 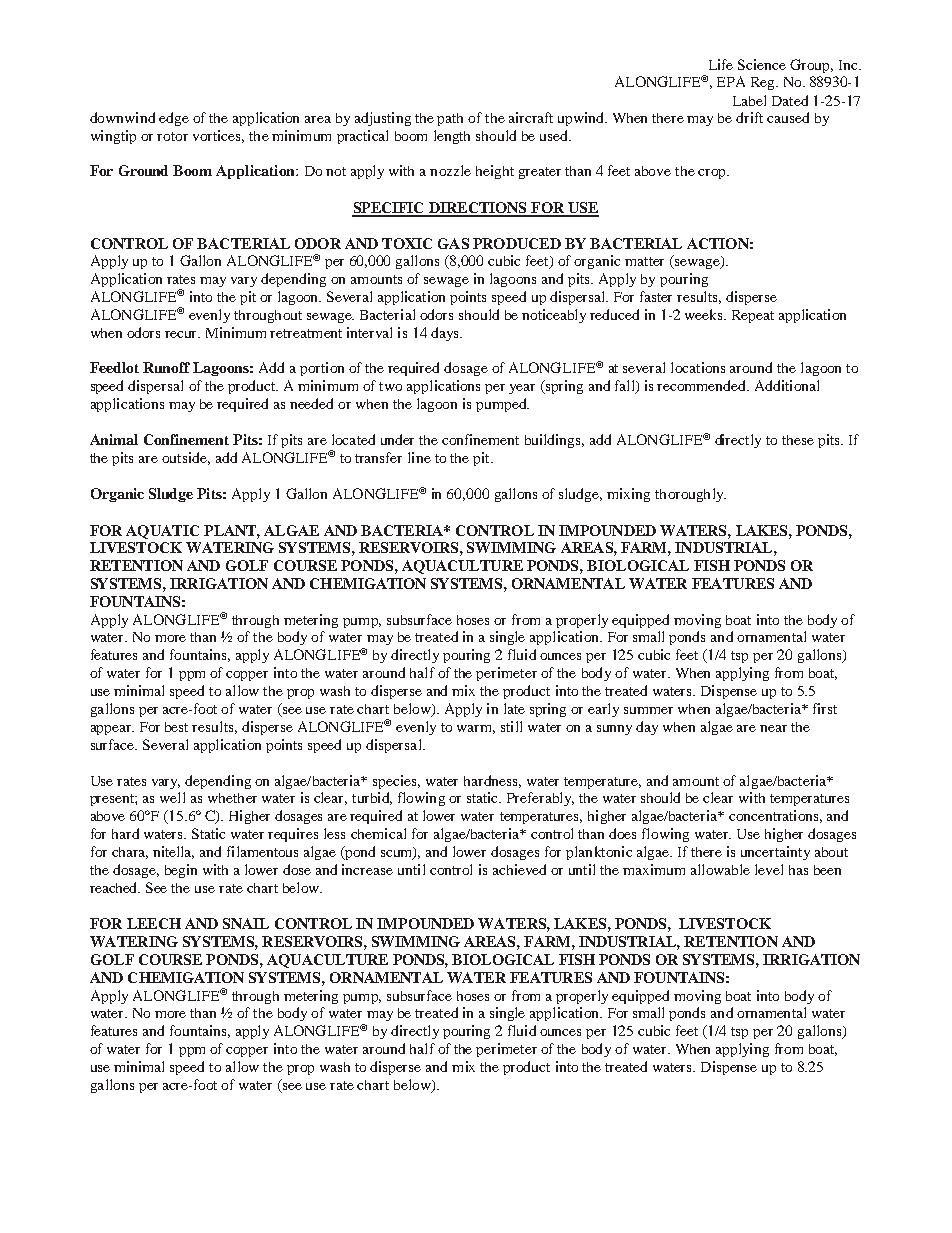 What do you see at coordinates (753, 316) in the image?
I see `Repeat` at bounding box center [753, 316].
